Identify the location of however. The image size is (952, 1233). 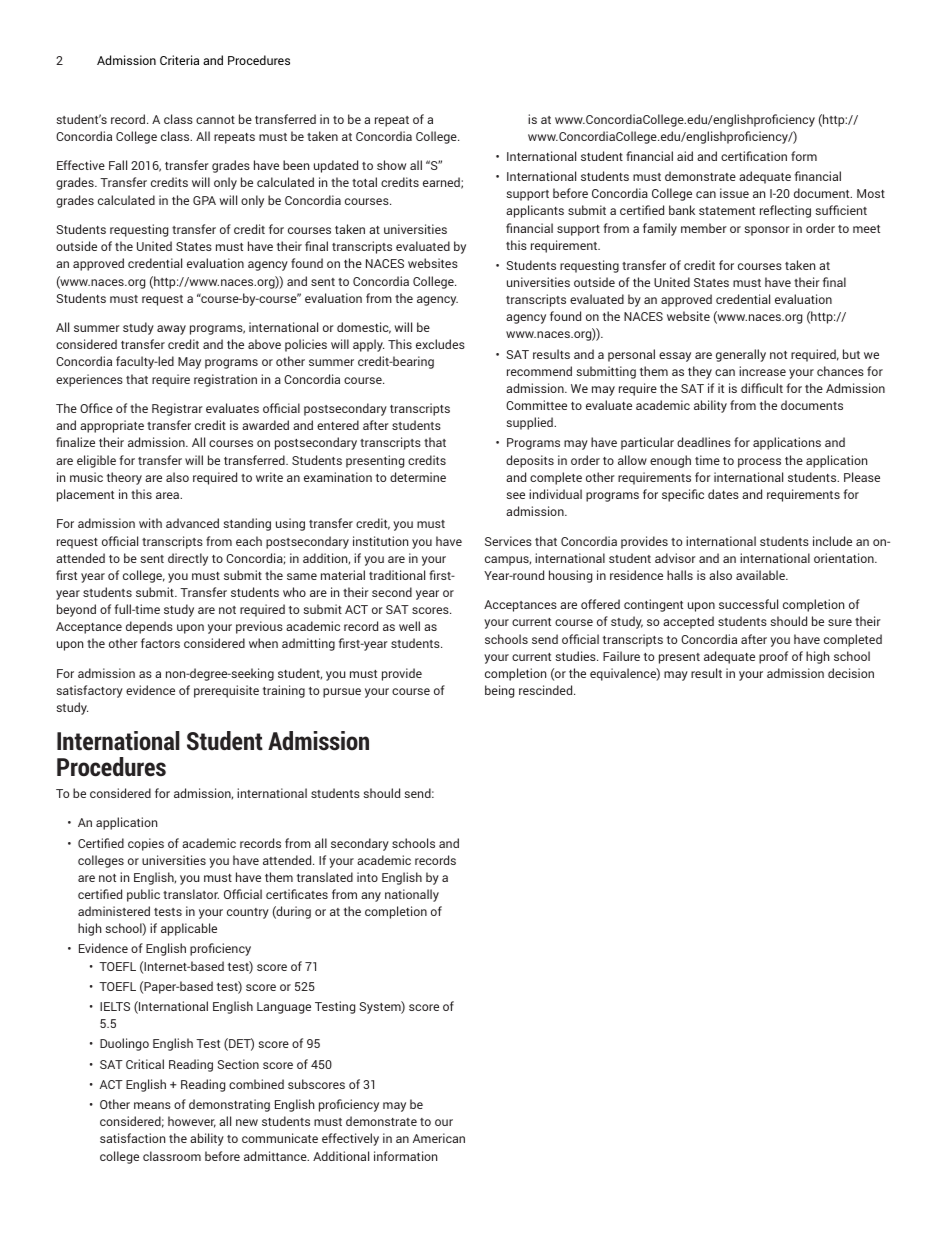
(192, 1122).
